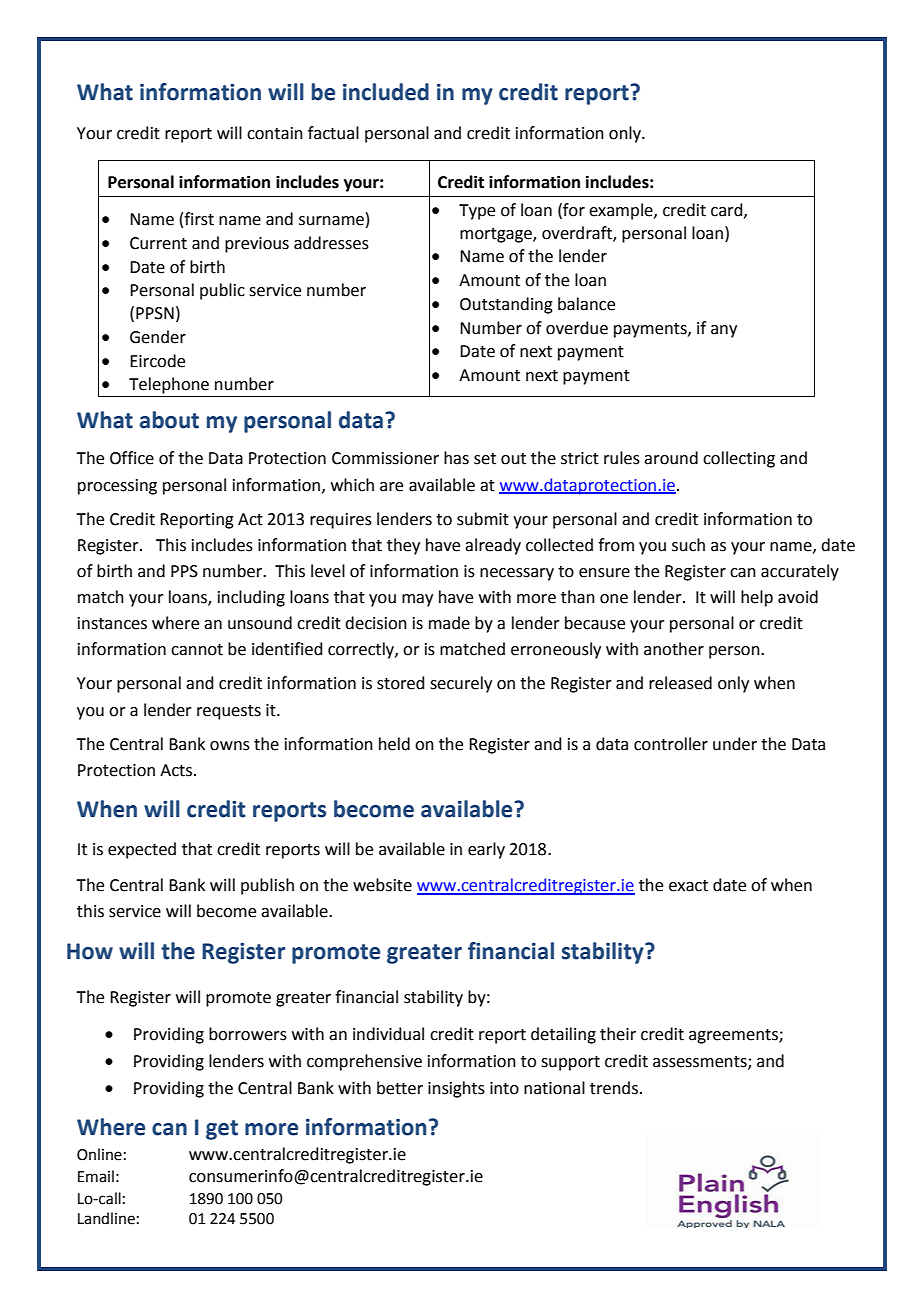  I want to click on Telephone, so click(169, 385).
